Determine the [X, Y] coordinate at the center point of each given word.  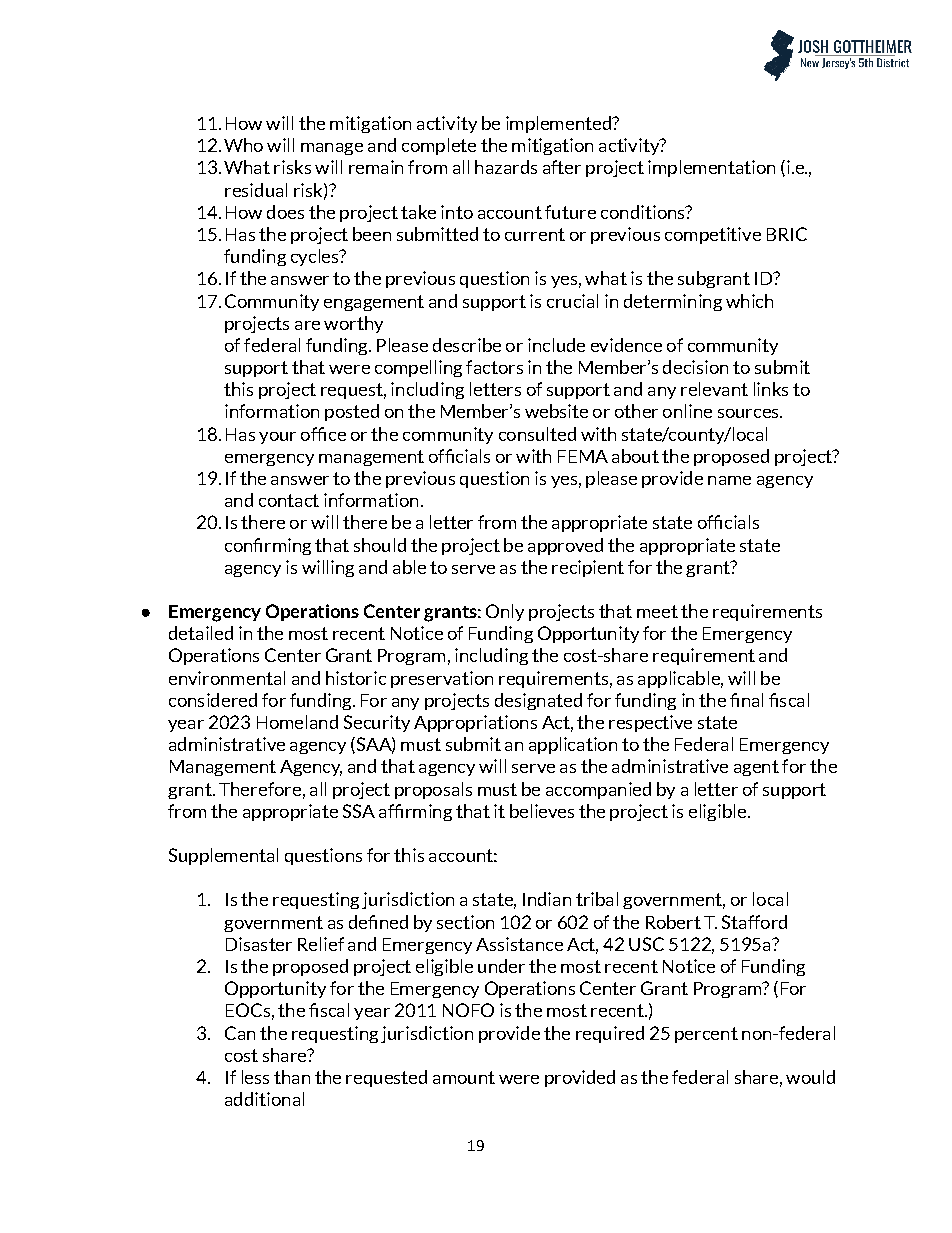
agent [756, 768]
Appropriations [475, 723]
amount [464, 1077]
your [277, 438]
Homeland [297, 722]
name [729, 480]
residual [256, 190]
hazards [506, 167]
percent [706, 1035]
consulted [537, 434]
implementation [711, 168]
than [292, 1077]
